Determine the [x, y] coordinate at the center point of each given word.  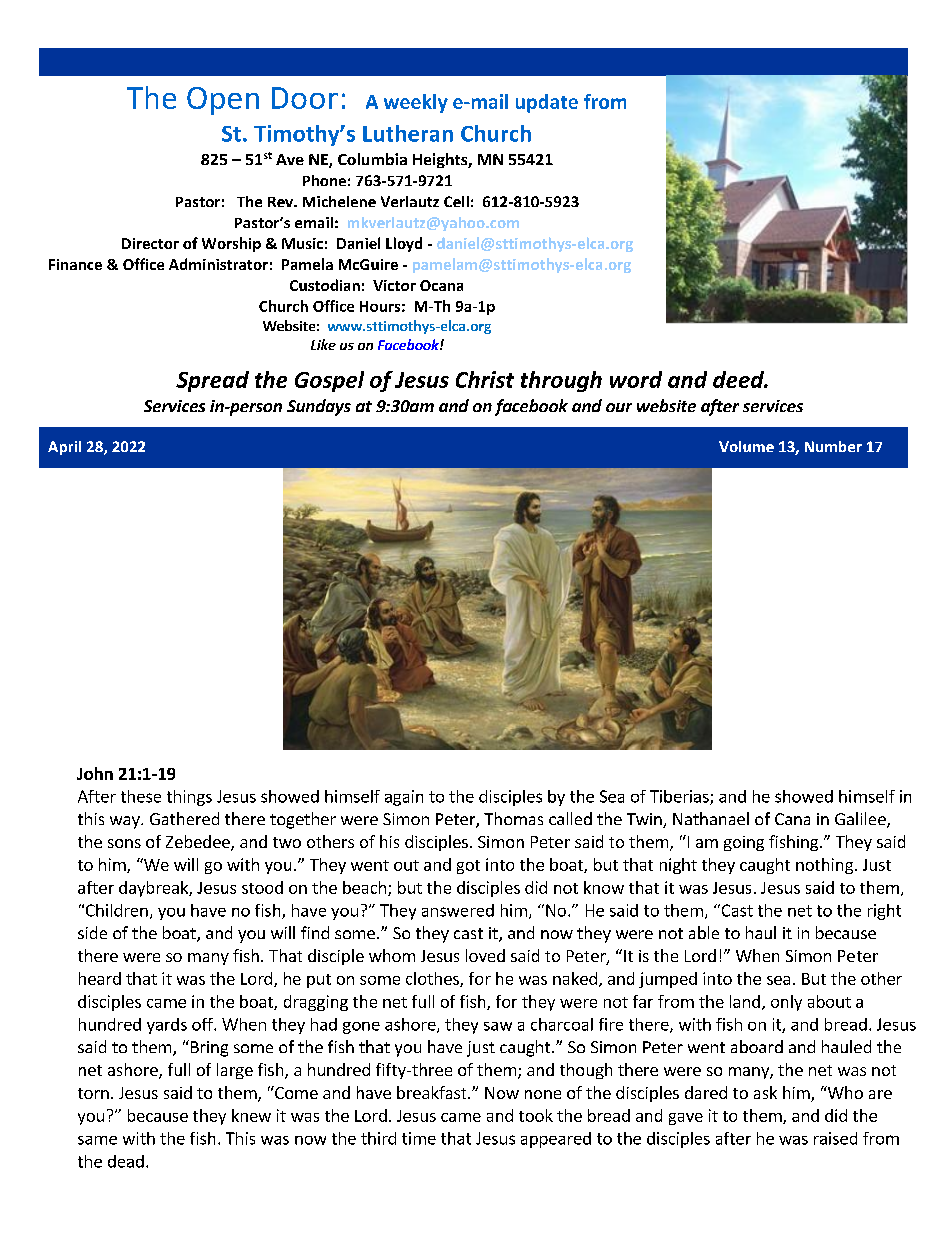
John [95, 773]
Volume [746, 446]
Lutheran [408, 133]
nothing [824, 866]
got [468, 867]
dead [126, 1161]
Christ [485, 379]
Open [223, 101]
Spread [212, 381]
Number [833, 446]
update [547, 103]
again [404, 798]
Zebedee [199, 843]
